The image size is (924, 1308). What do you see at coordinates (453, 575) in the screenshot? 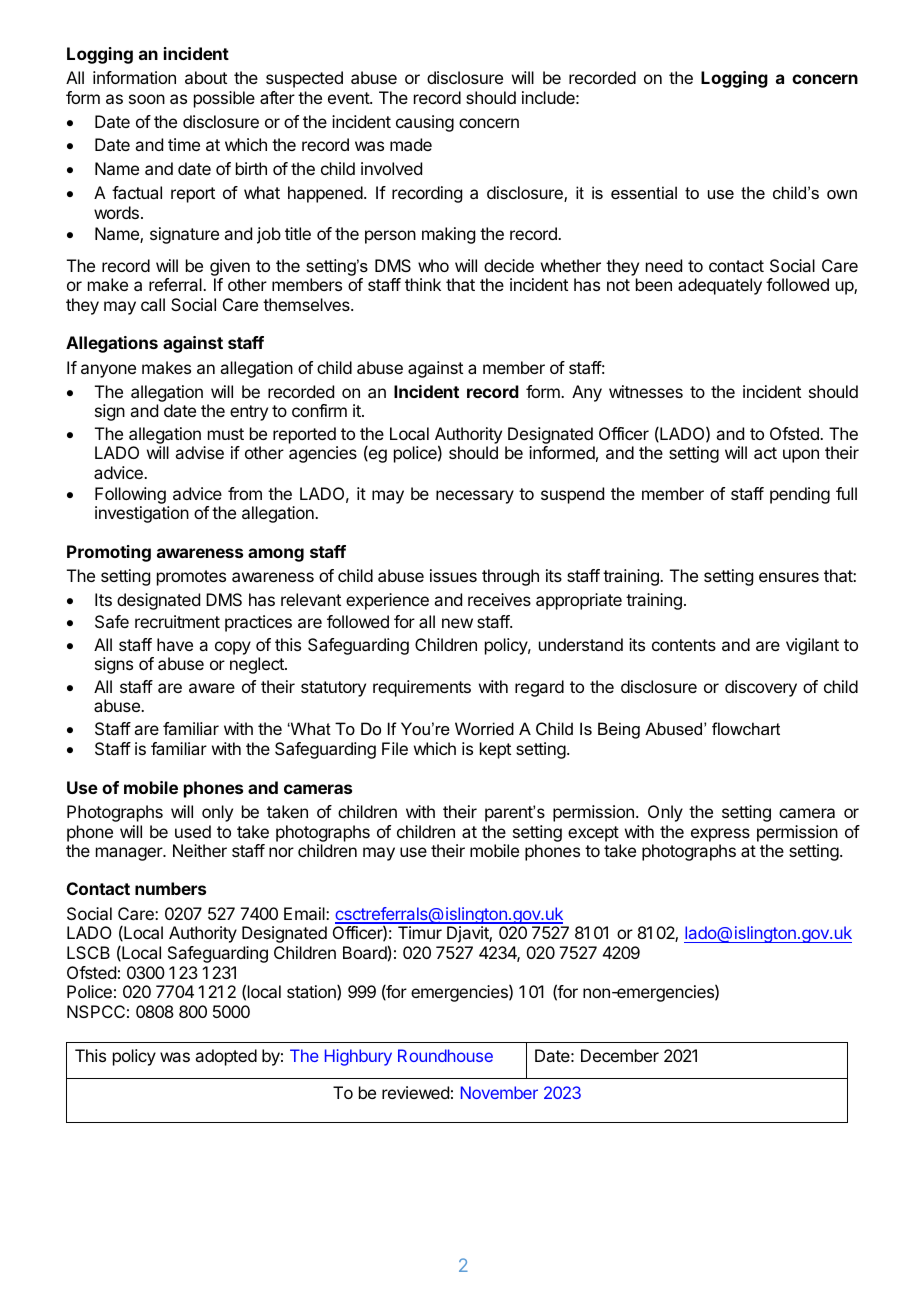
I see `issues` at bounding box center [453, 575].
